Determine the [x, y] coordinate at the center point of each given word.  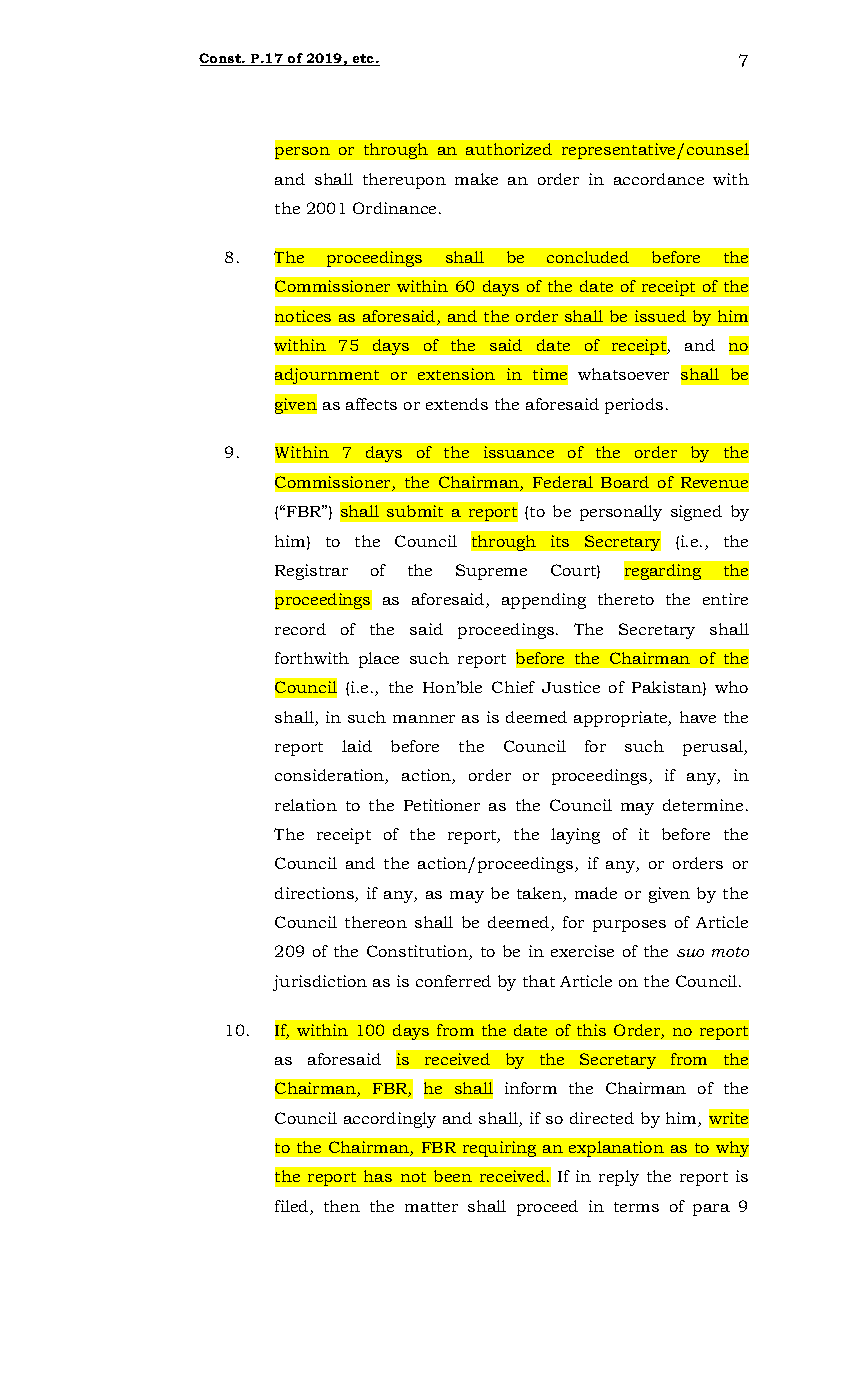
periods [634, 406]
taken [540, 894]
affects [371, 404]
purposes [629, 926]
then [342, 1206]
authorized [509, 149]
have [698, 717]
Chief [513, 687]
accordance [659, 179]
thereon [376, 922]
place [379, 660]
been [453, 1176]
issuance [519, 452]
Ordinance [394, 208]
